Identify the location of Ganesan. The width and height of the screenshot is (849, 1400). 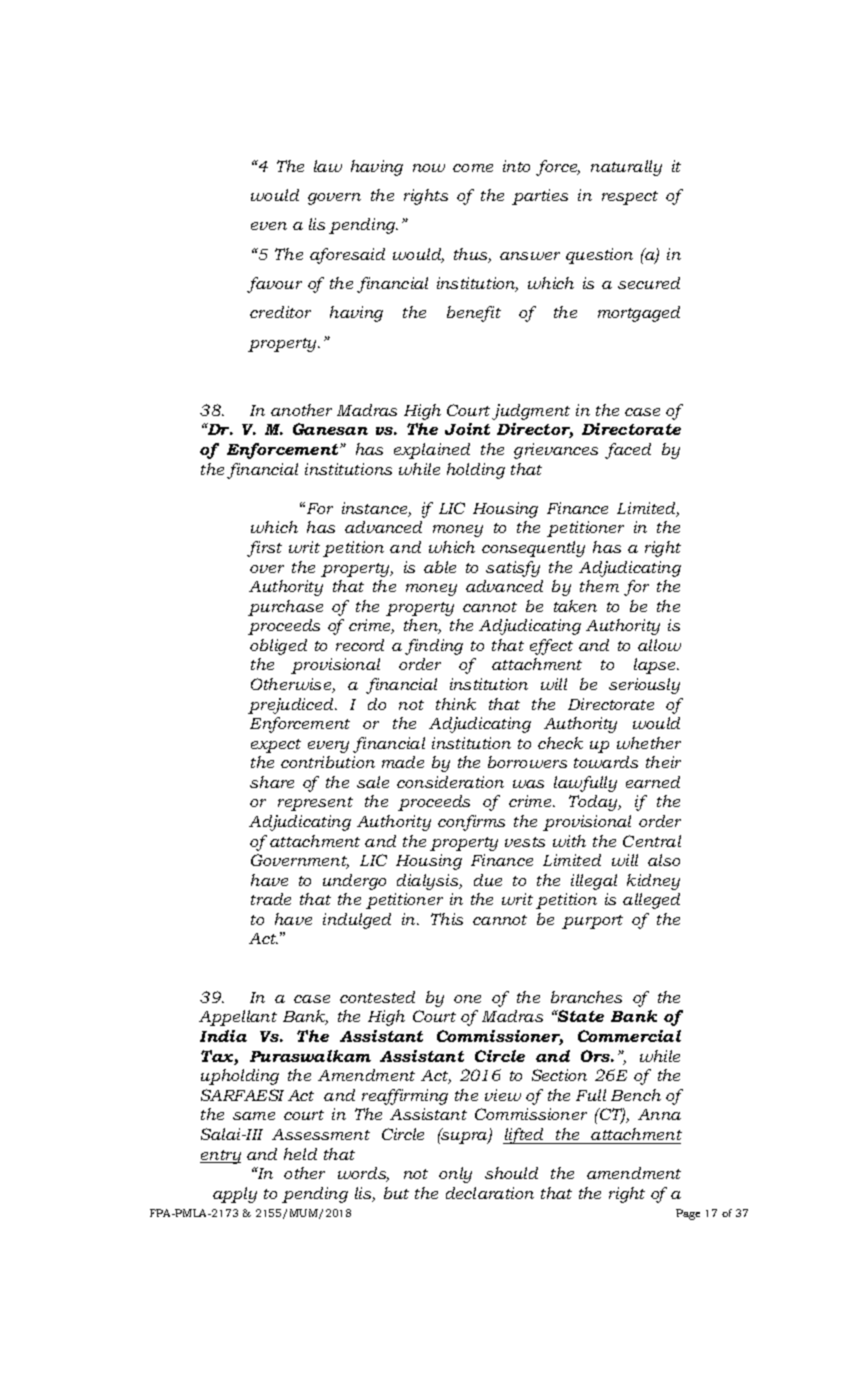
(330, 429).
